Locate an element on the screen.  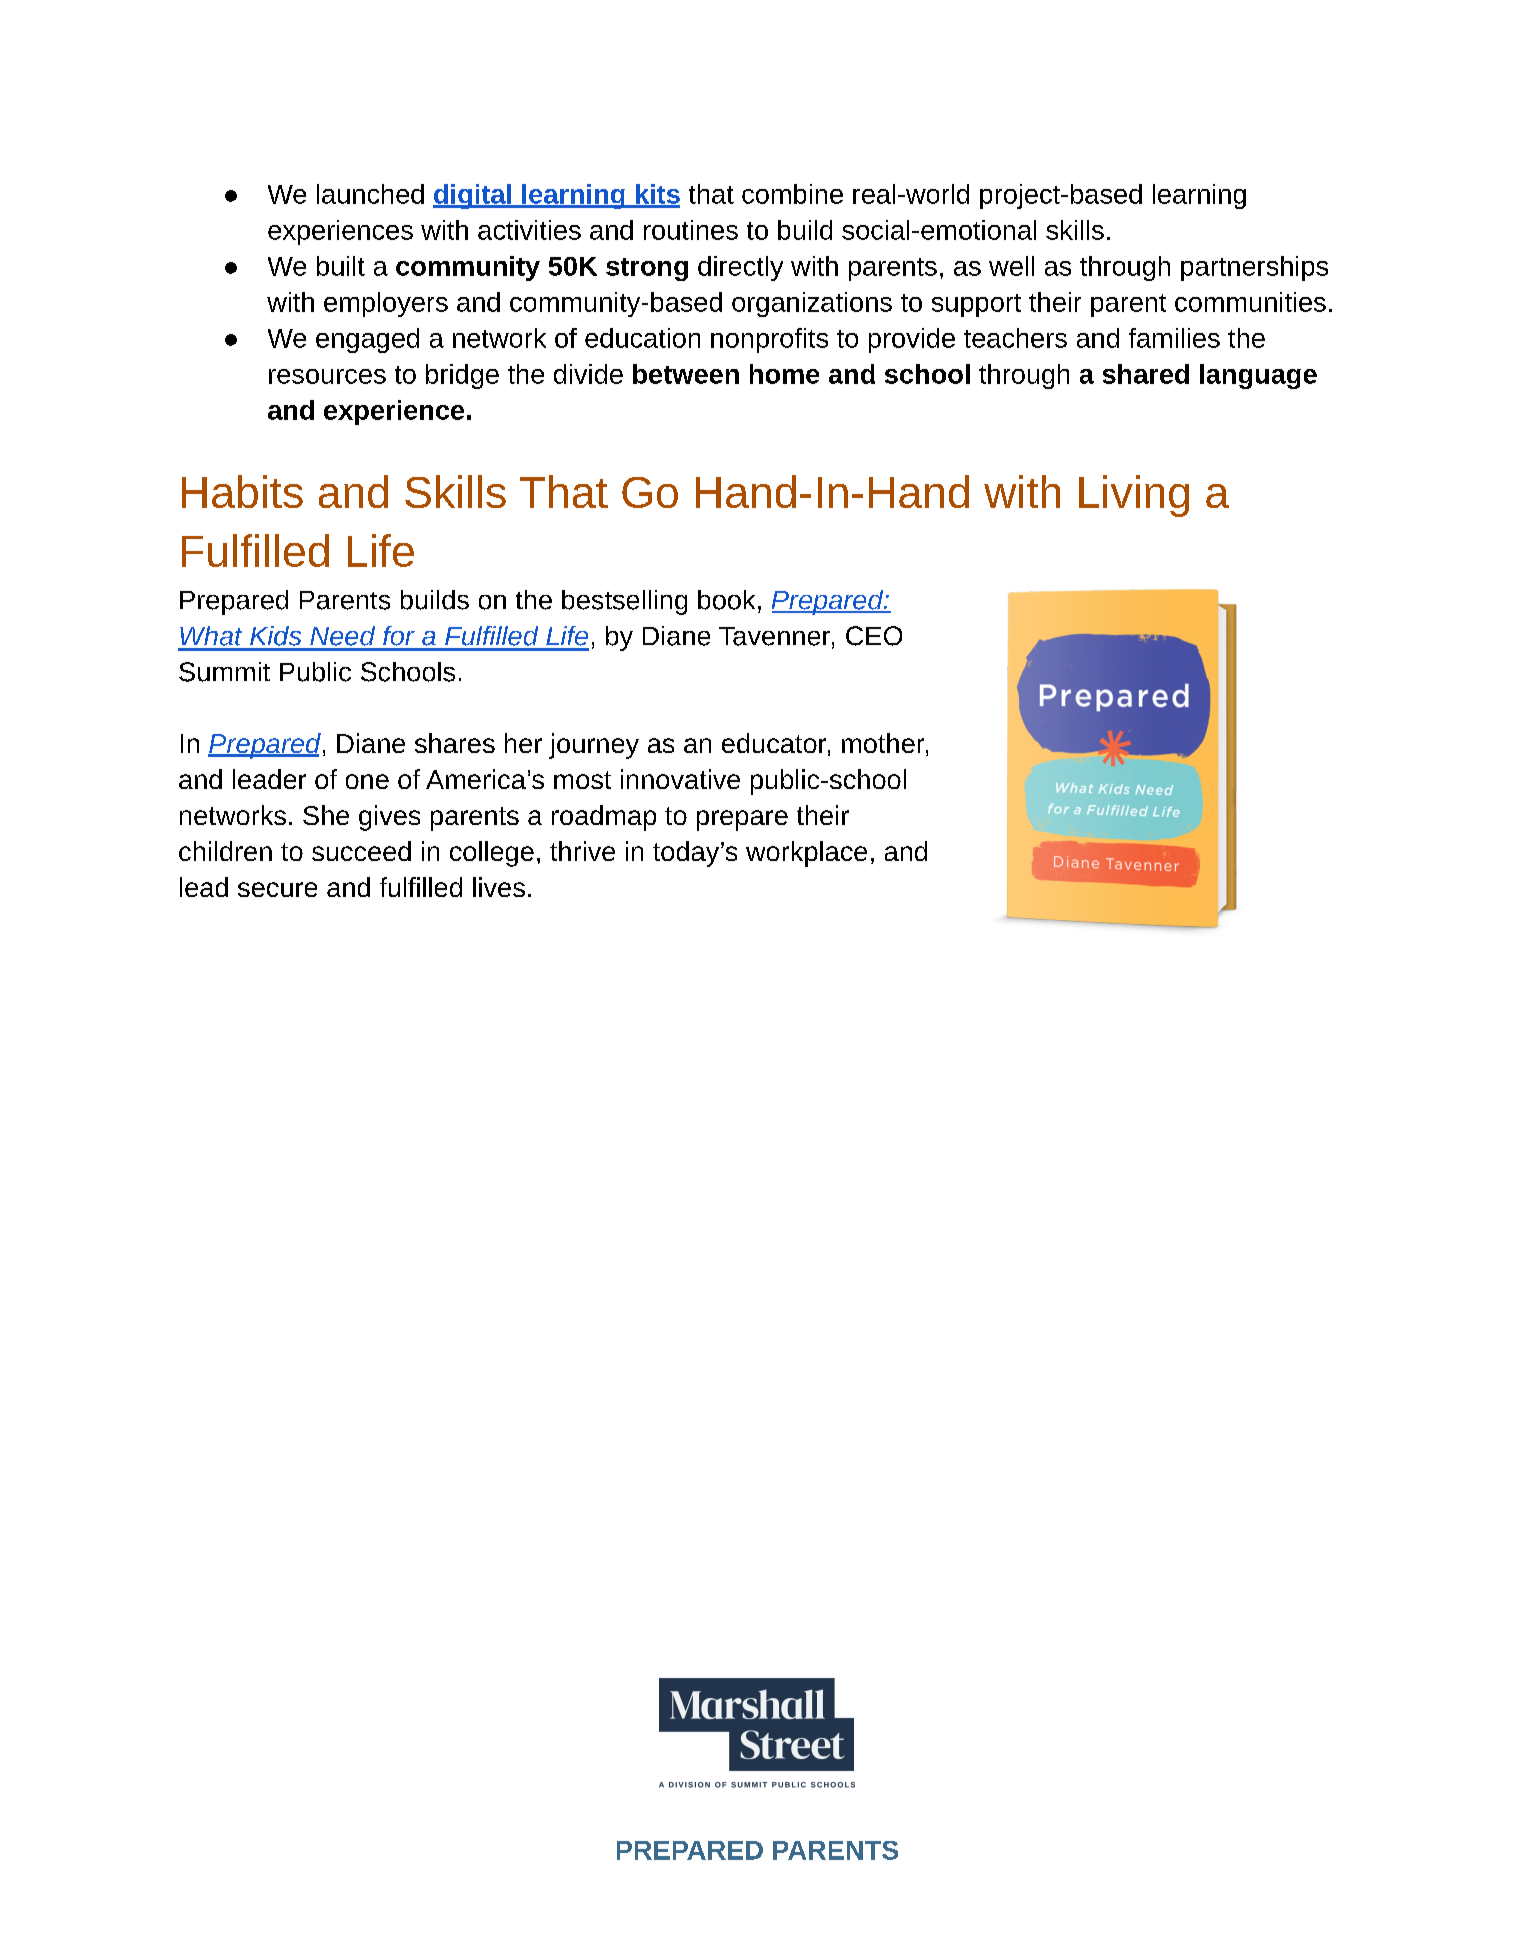
well is located at coordinates (1011, 266).
